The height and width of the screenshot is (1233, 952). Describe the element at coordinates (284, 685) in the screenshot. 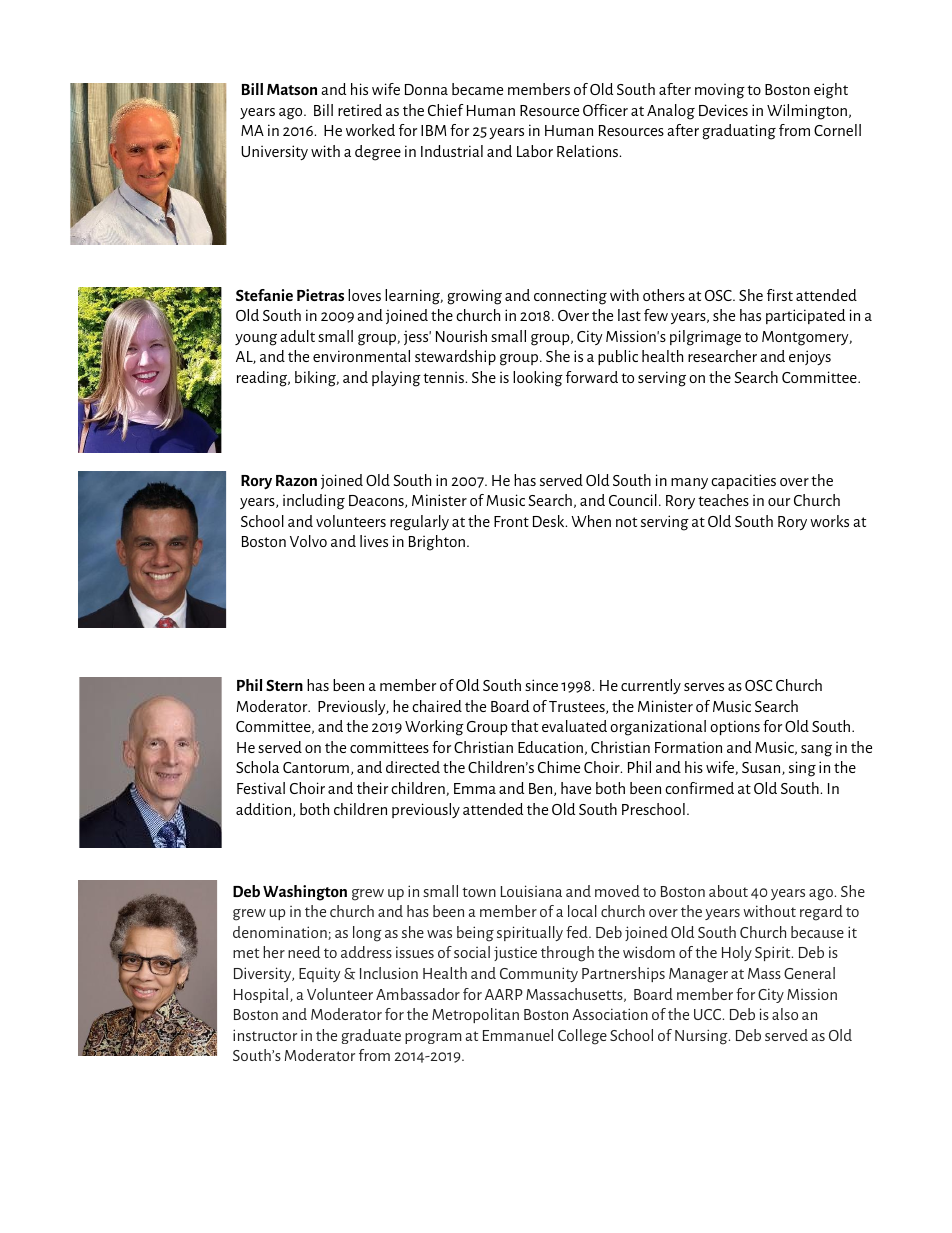

I see `Stern` at that location.
